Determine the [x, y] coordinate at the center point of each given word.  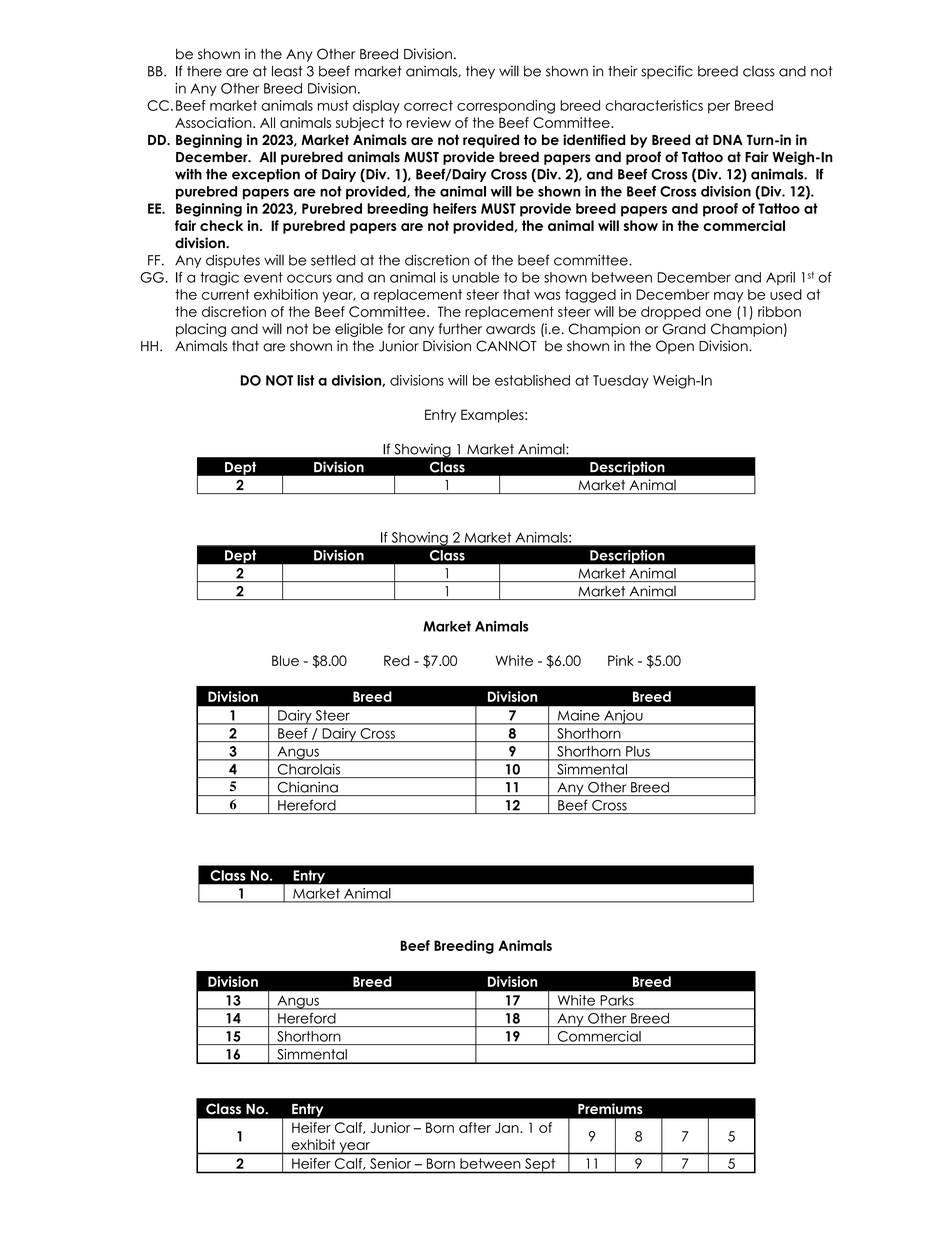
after [475, 1127]
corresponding [506, 107]
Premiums [610, 1108]
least [287, 71]
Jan [508, 1127]
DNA [728, 140]
